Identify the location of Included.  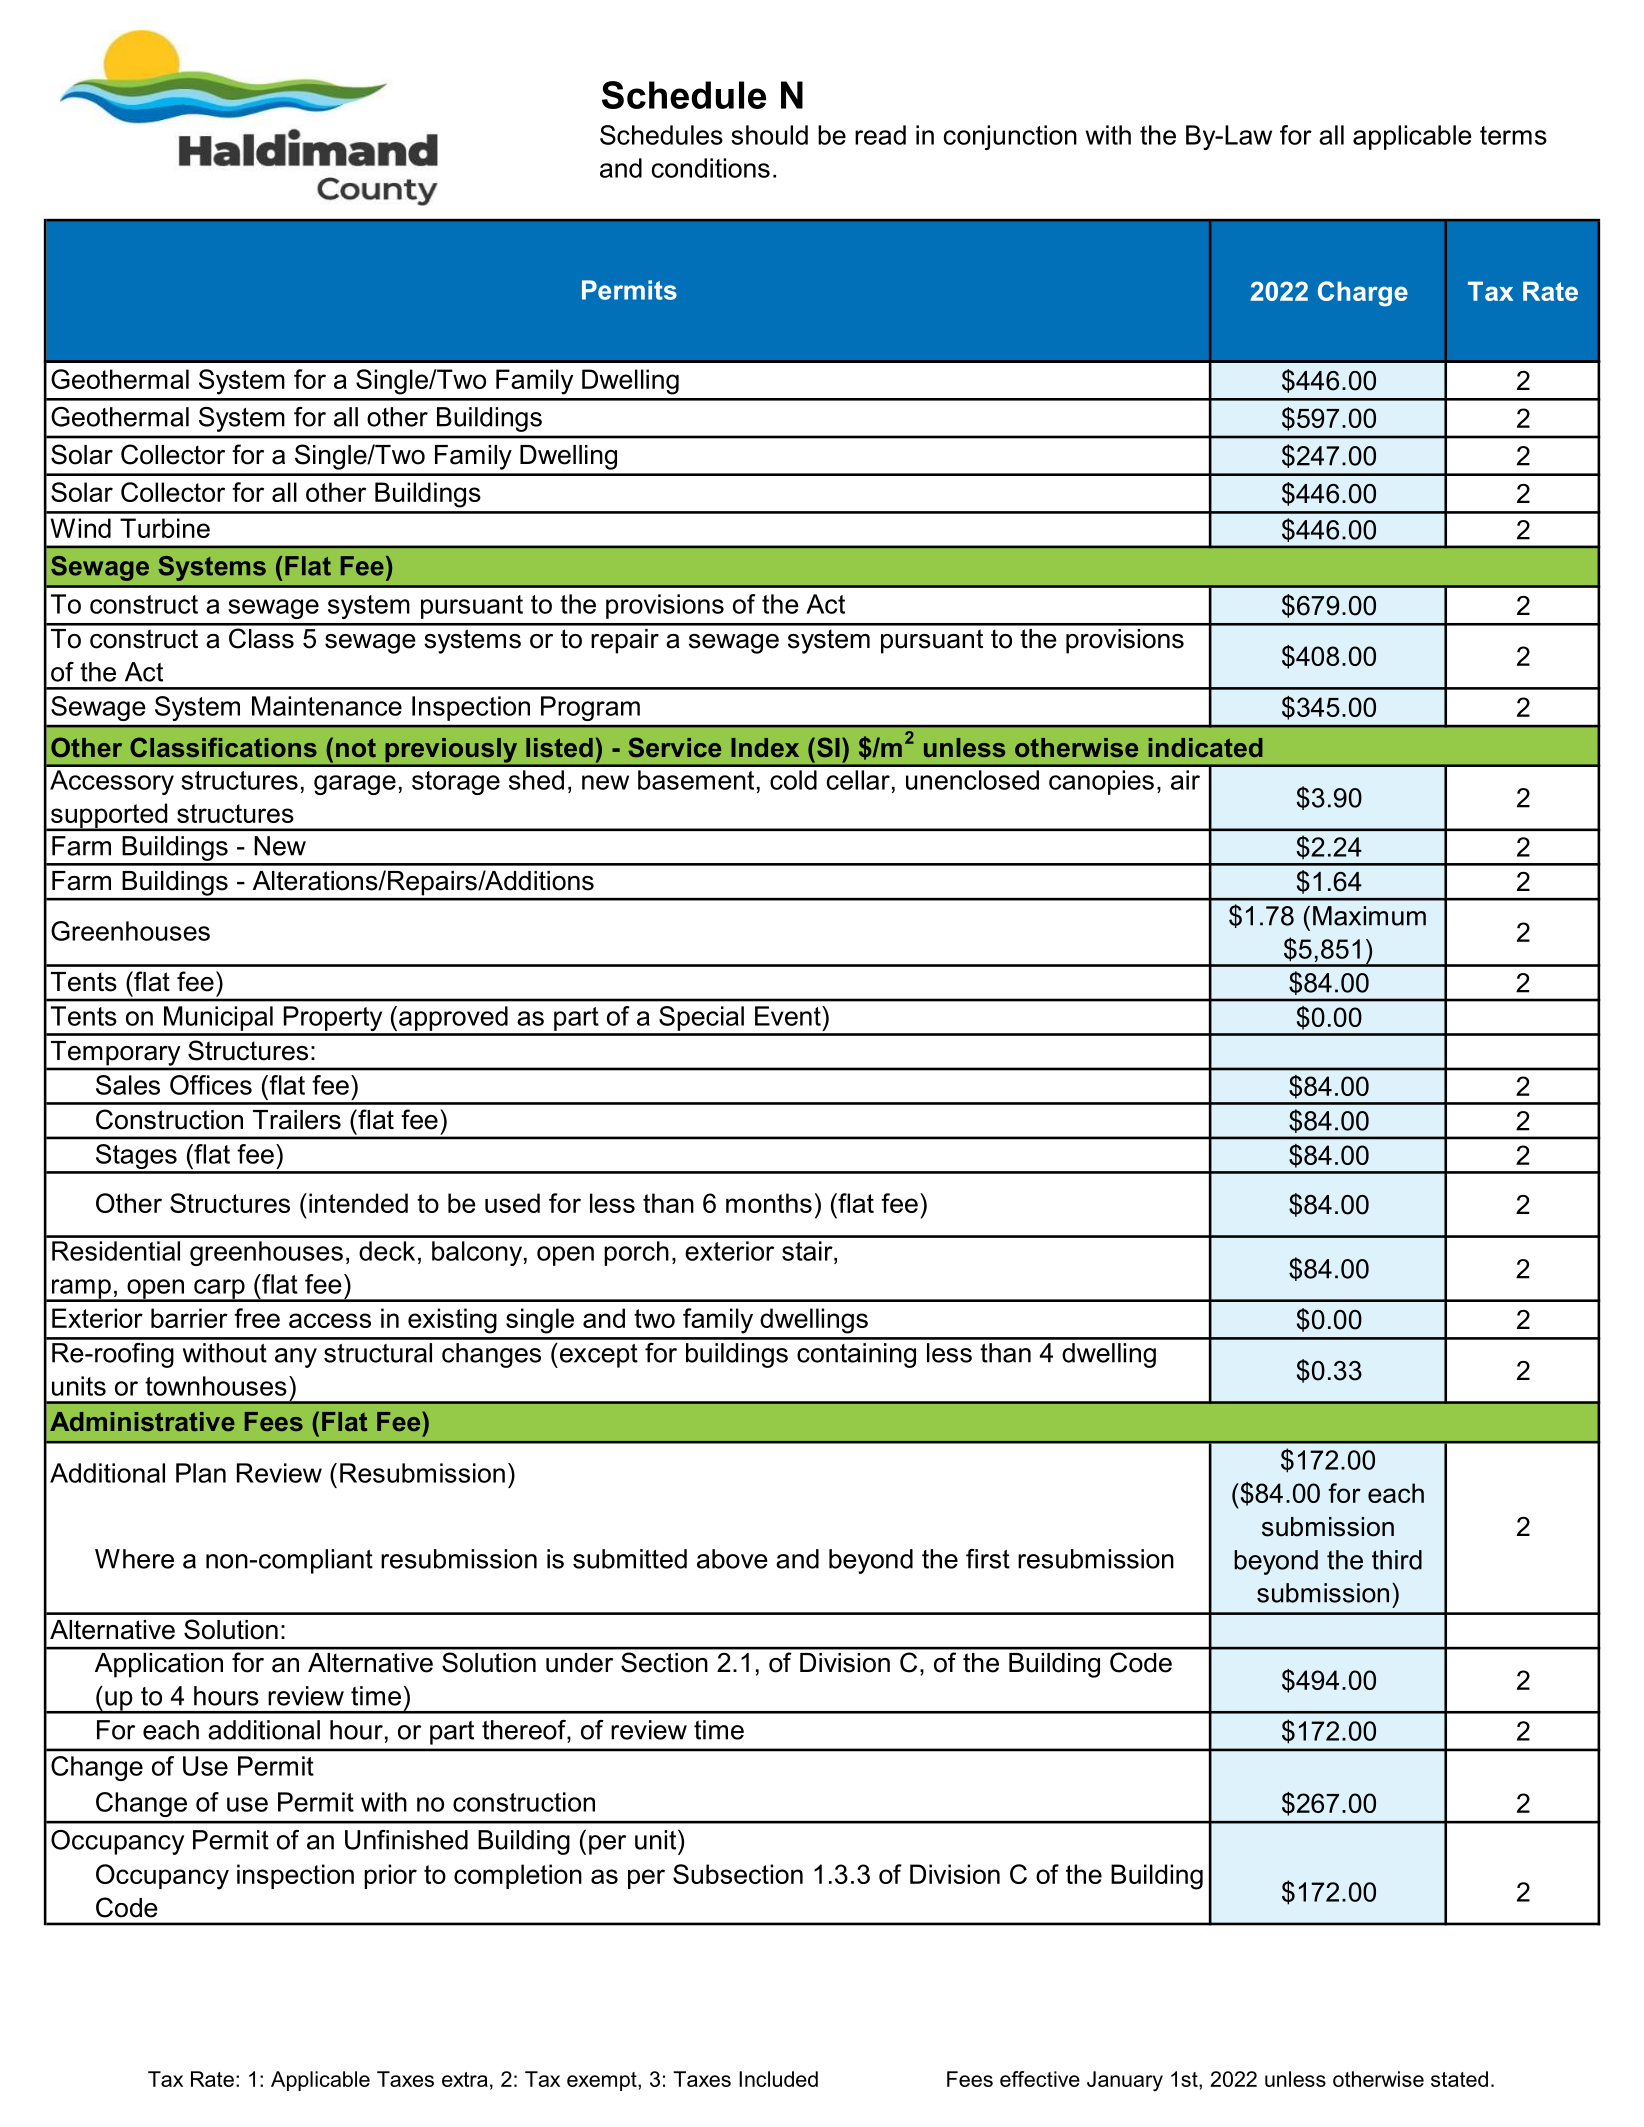
(778, 2079).
